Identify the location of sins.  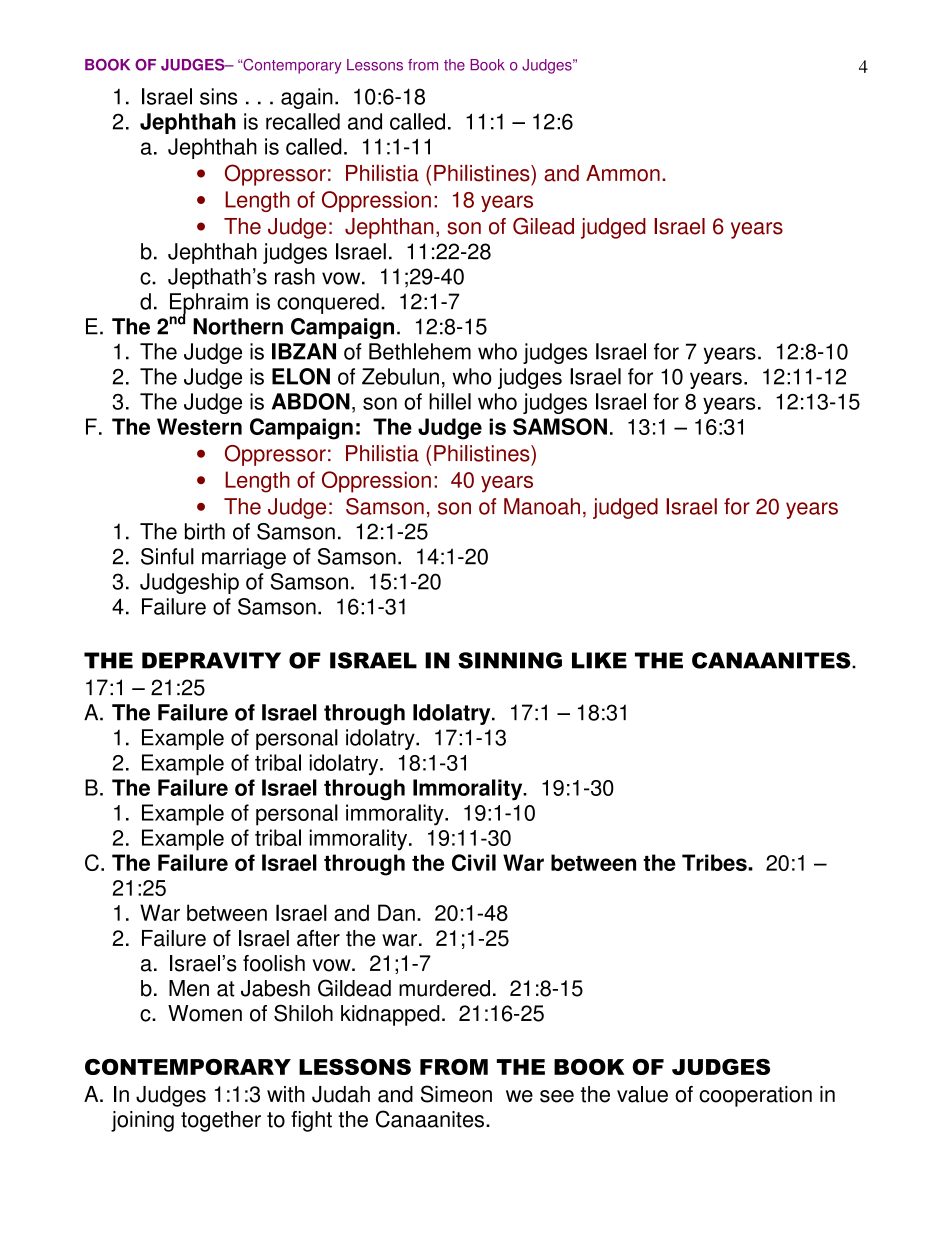
(218, 96).
